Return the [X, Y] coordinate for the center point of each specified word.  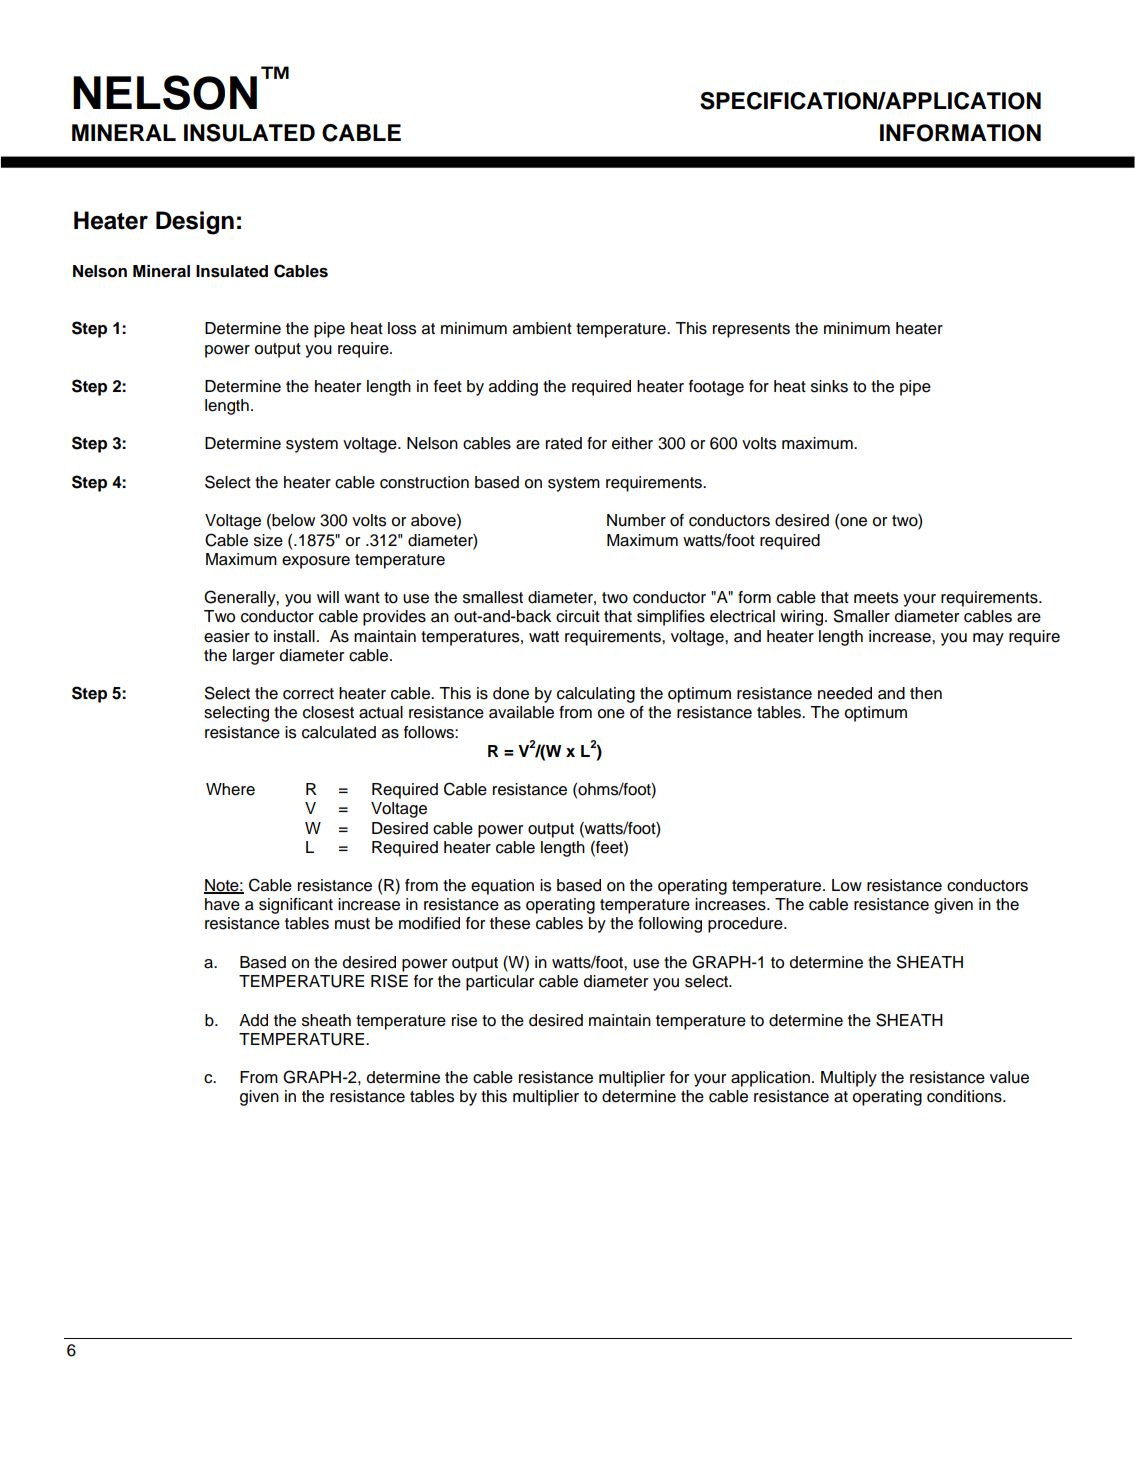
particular [500, 983]
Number [636, 520]
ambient [542, 328]
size [268, 540]
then [926, 693]
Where [230, 789]
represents [751, 330]
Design [195, 223]
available [521, 712]
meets [876, 598]
